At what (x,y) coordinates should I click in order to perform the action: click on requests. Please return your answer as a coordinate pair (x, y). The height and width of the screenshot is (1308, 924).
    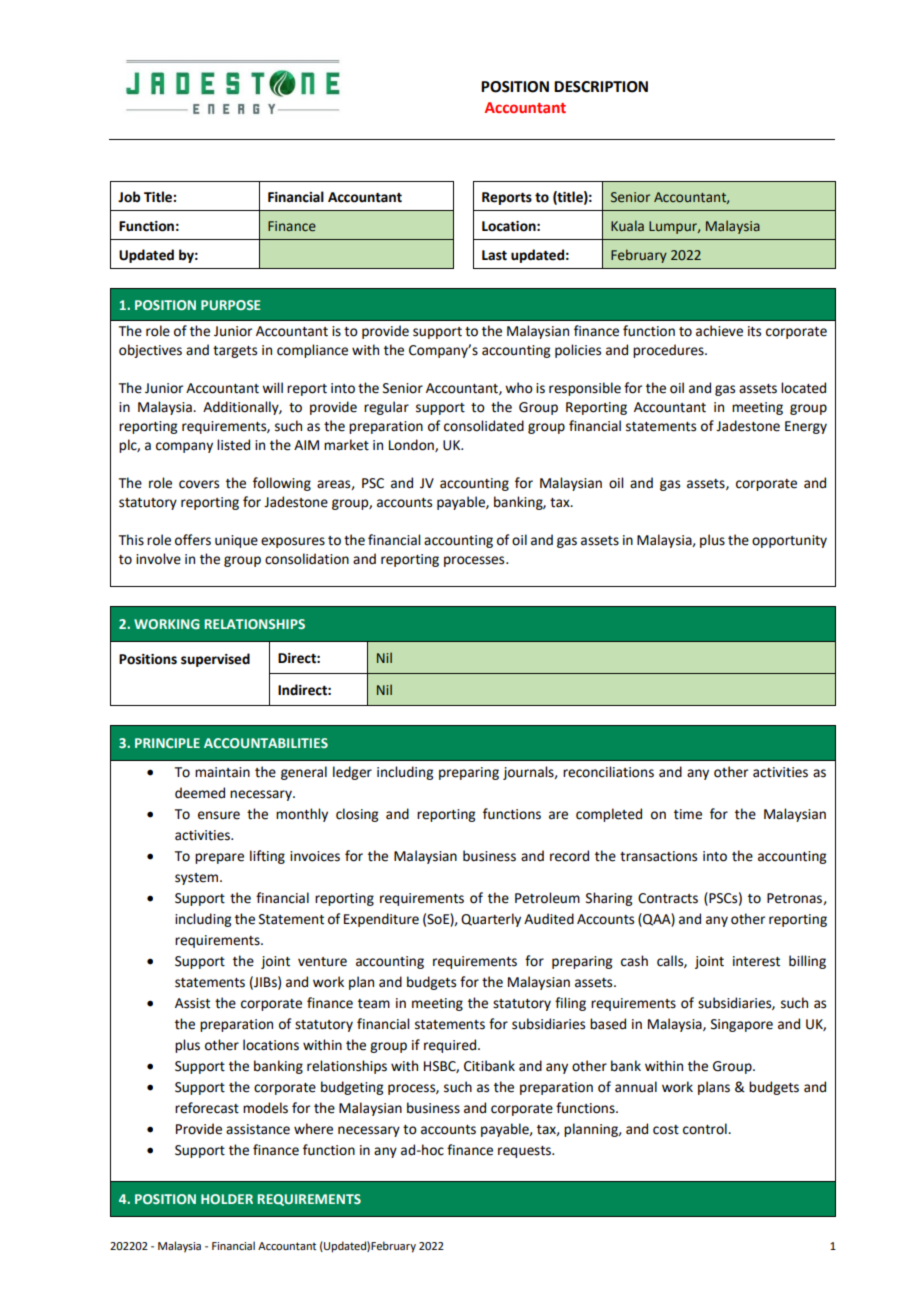
    Looking at the image, I should click on (526, 1152).
